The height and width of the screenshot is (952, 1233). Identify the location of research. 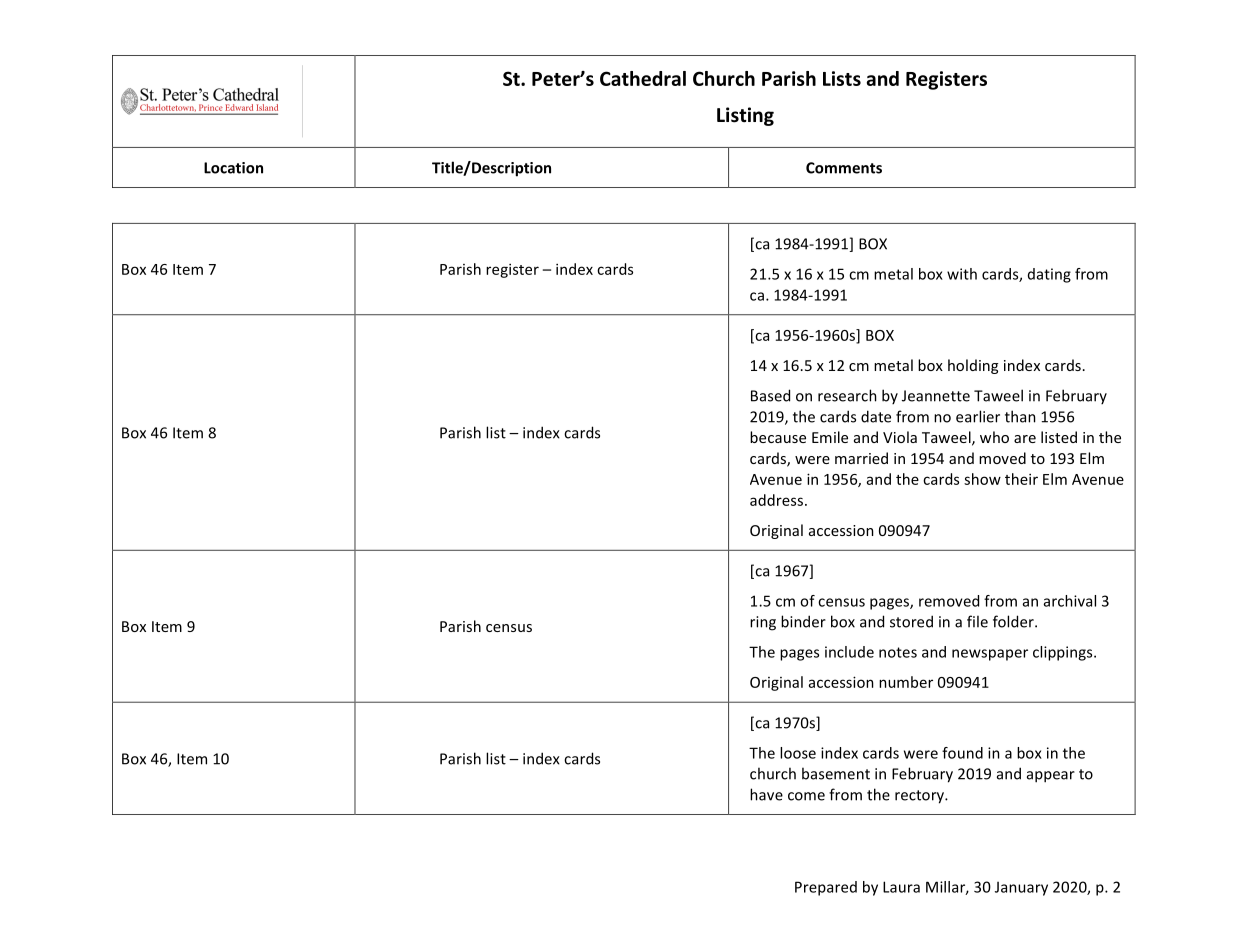
(847, 395).
